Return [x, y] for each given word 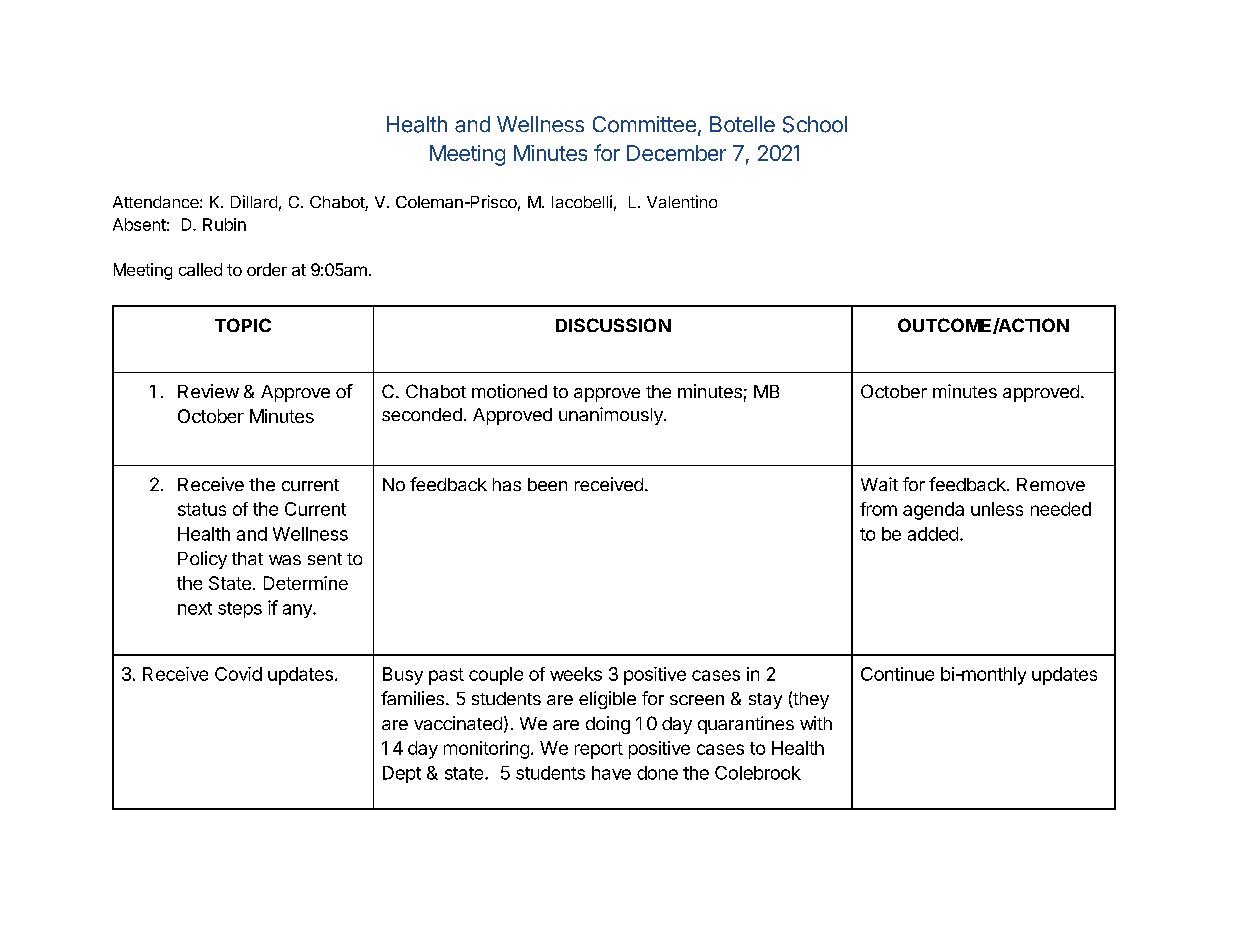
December [676, 153]
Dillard [254, 201]
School [815, 124]
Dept [402, 774]
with [816, 723]
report [599, 750]
